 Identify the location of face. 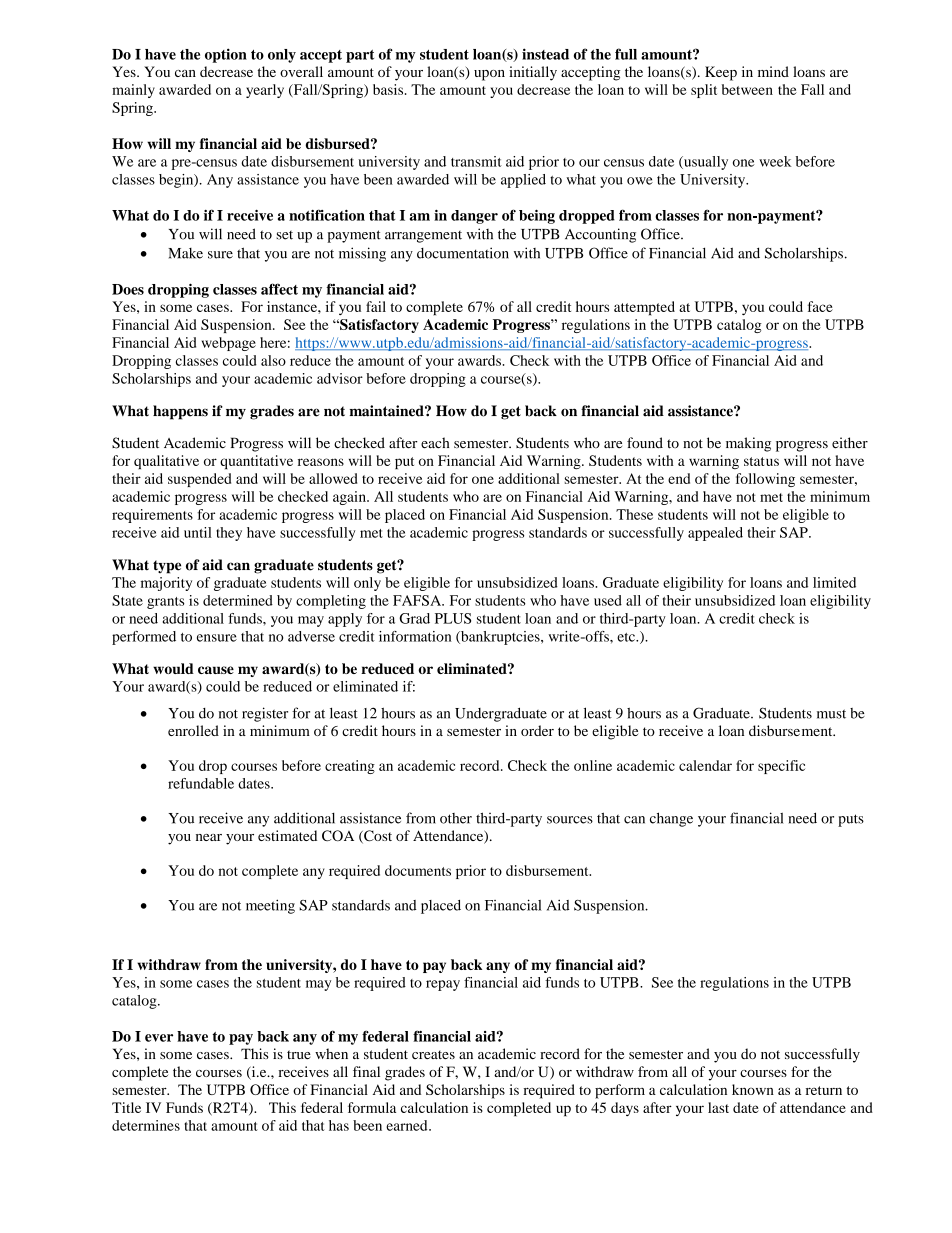
(820, 306).
